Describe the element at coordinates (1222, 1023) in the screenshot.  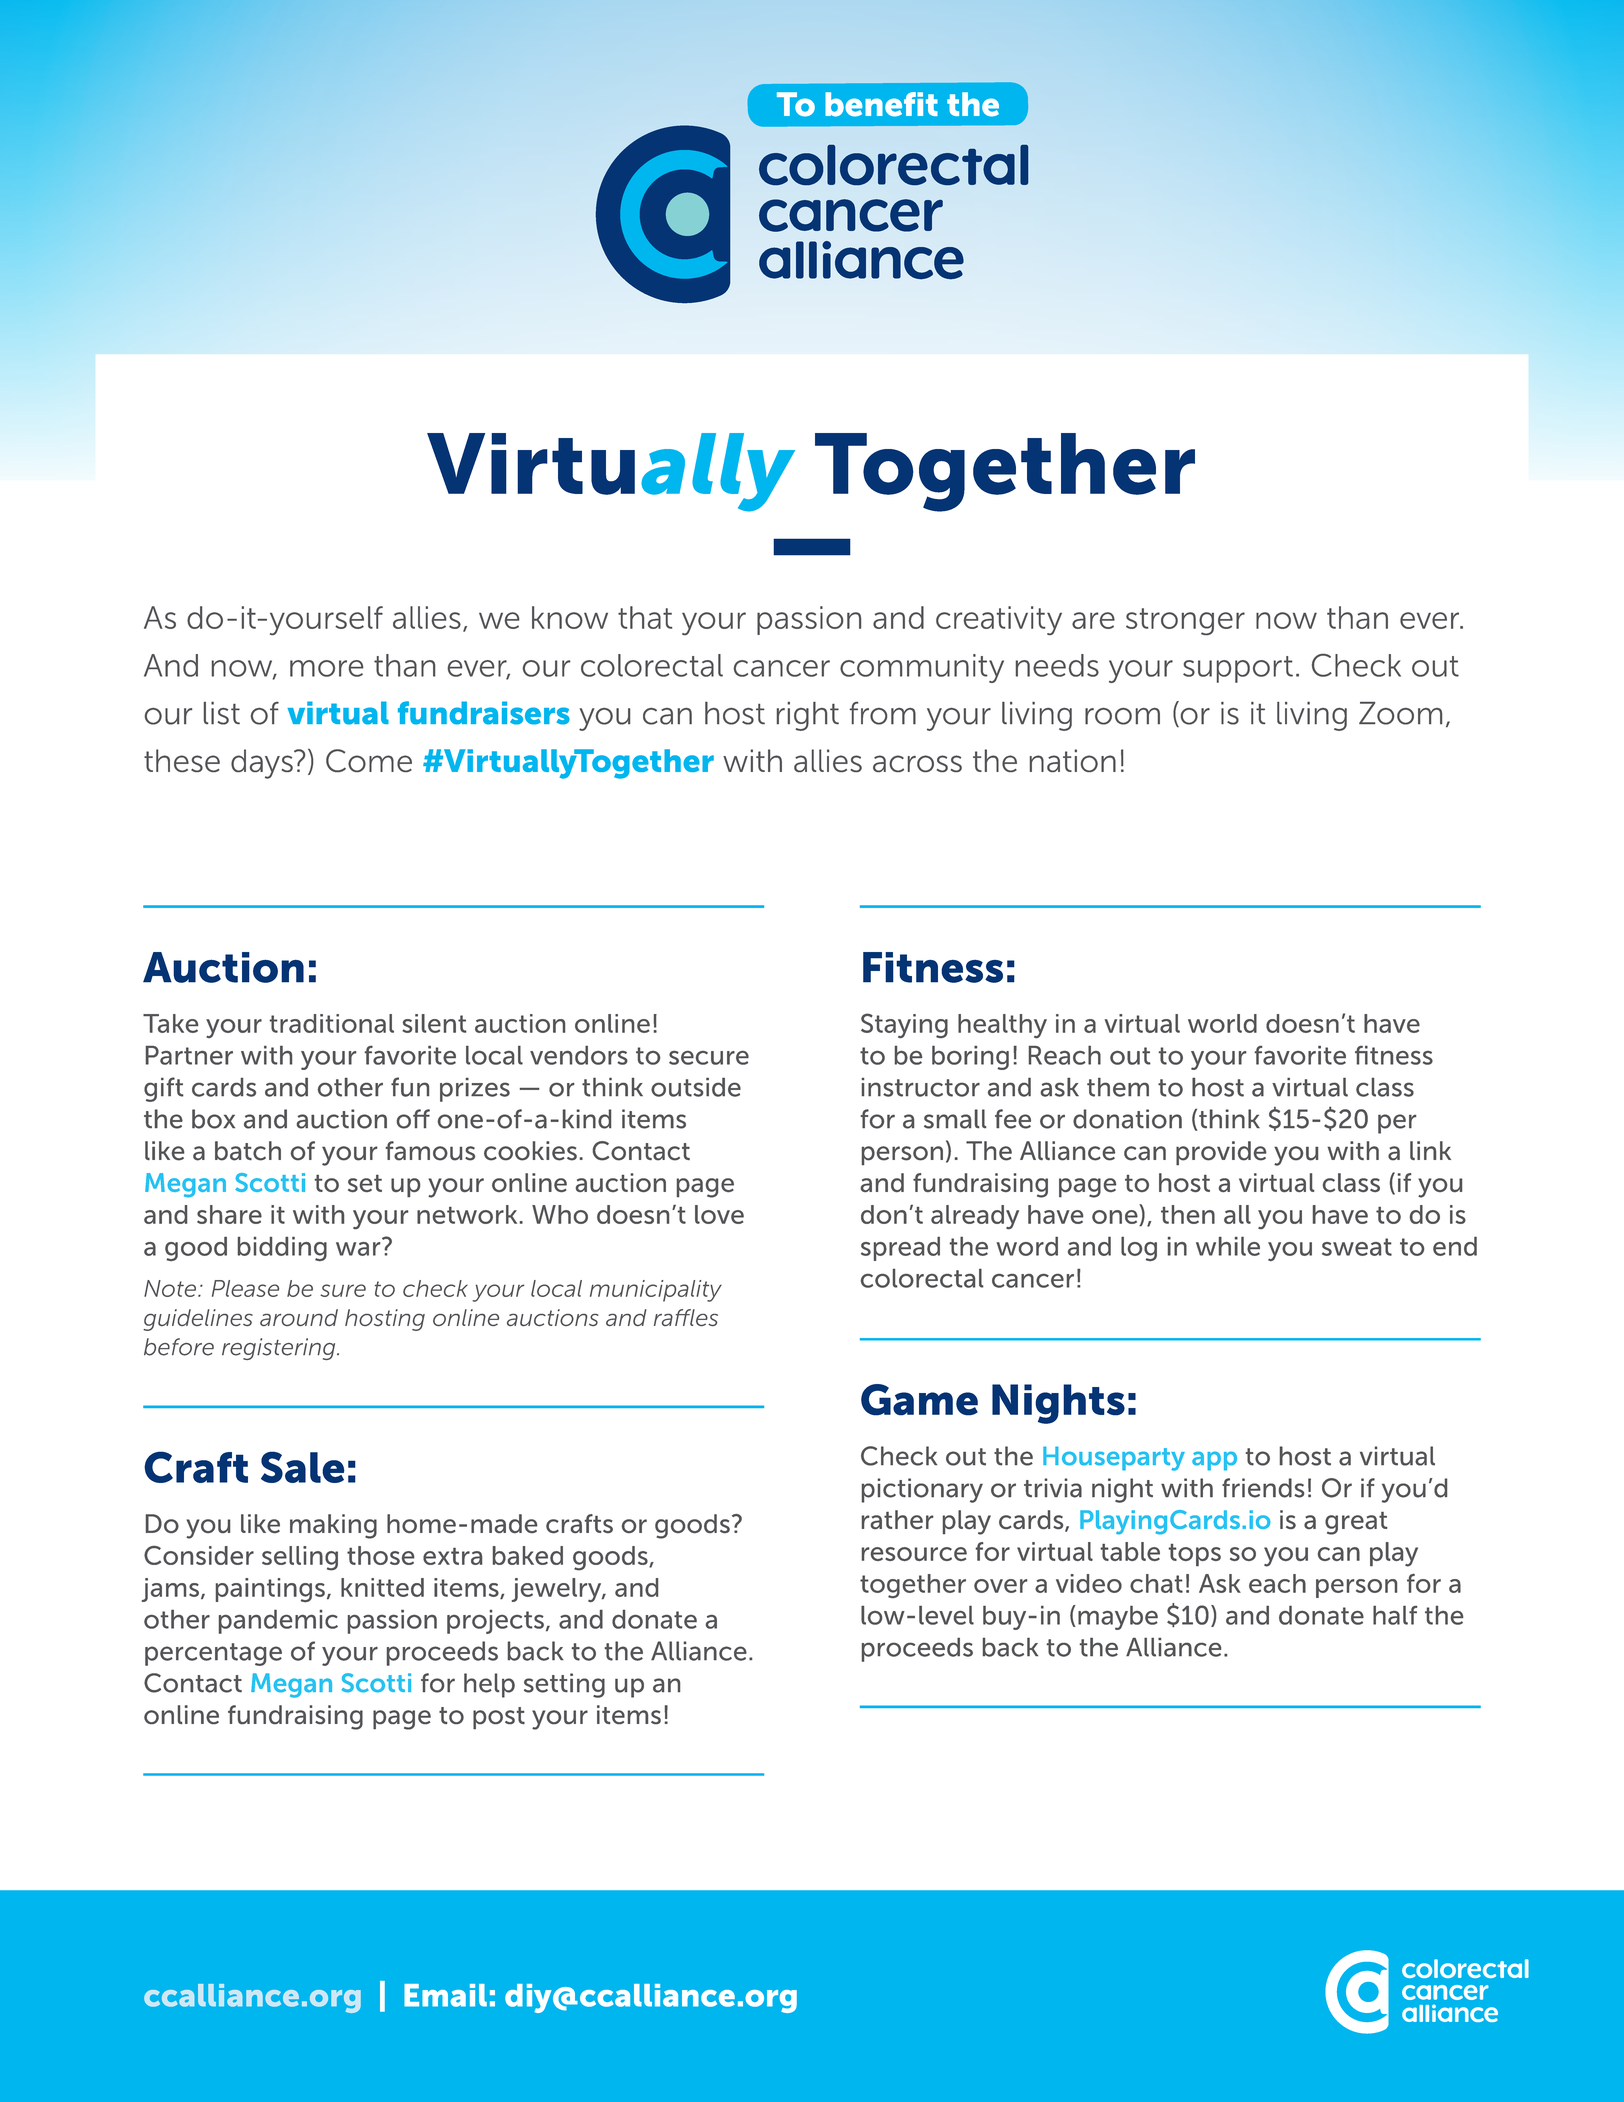
I see `world` at that location.
